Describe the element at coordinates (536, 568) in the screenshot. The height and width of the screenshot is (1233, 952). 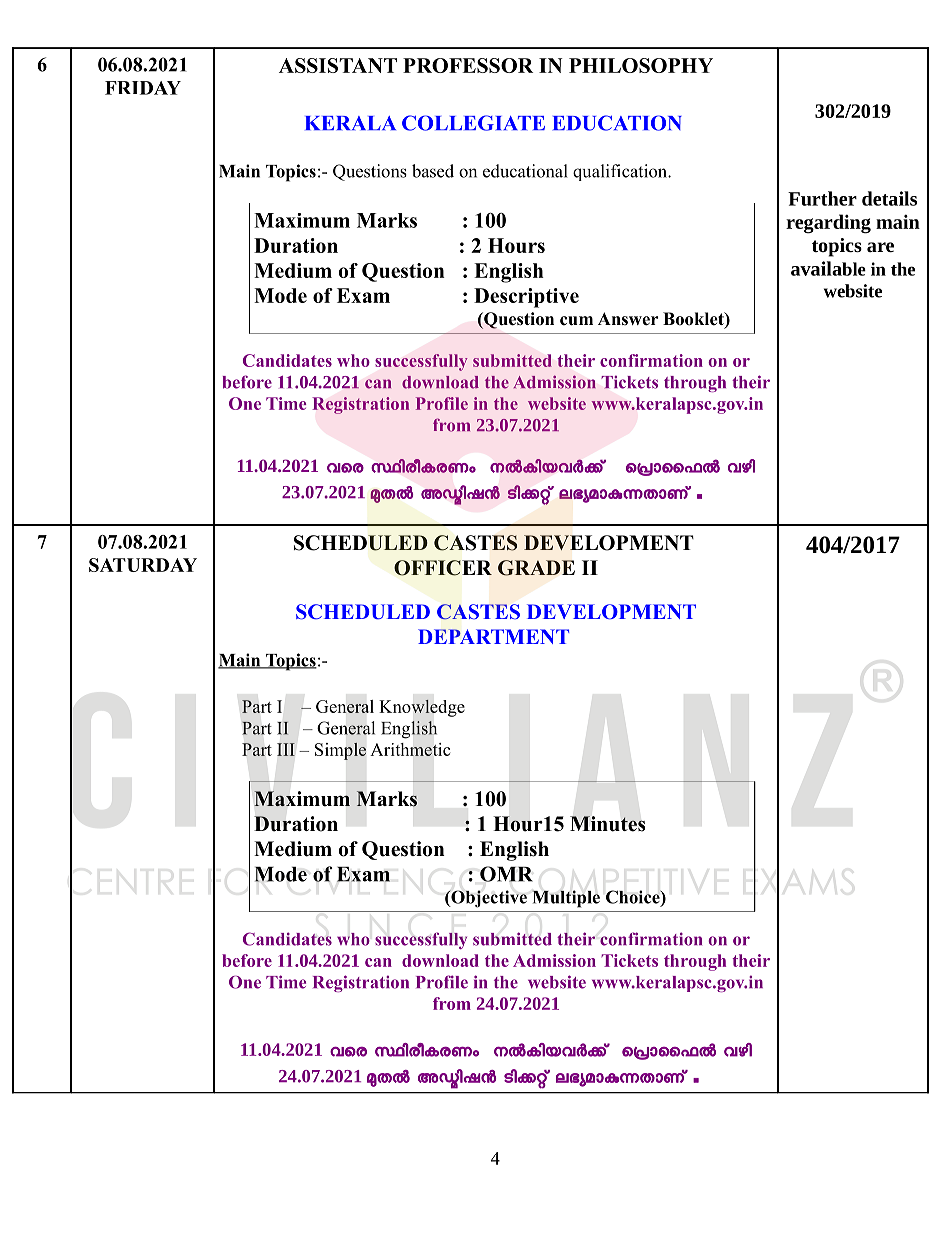
I see `GRADE` at that location.
